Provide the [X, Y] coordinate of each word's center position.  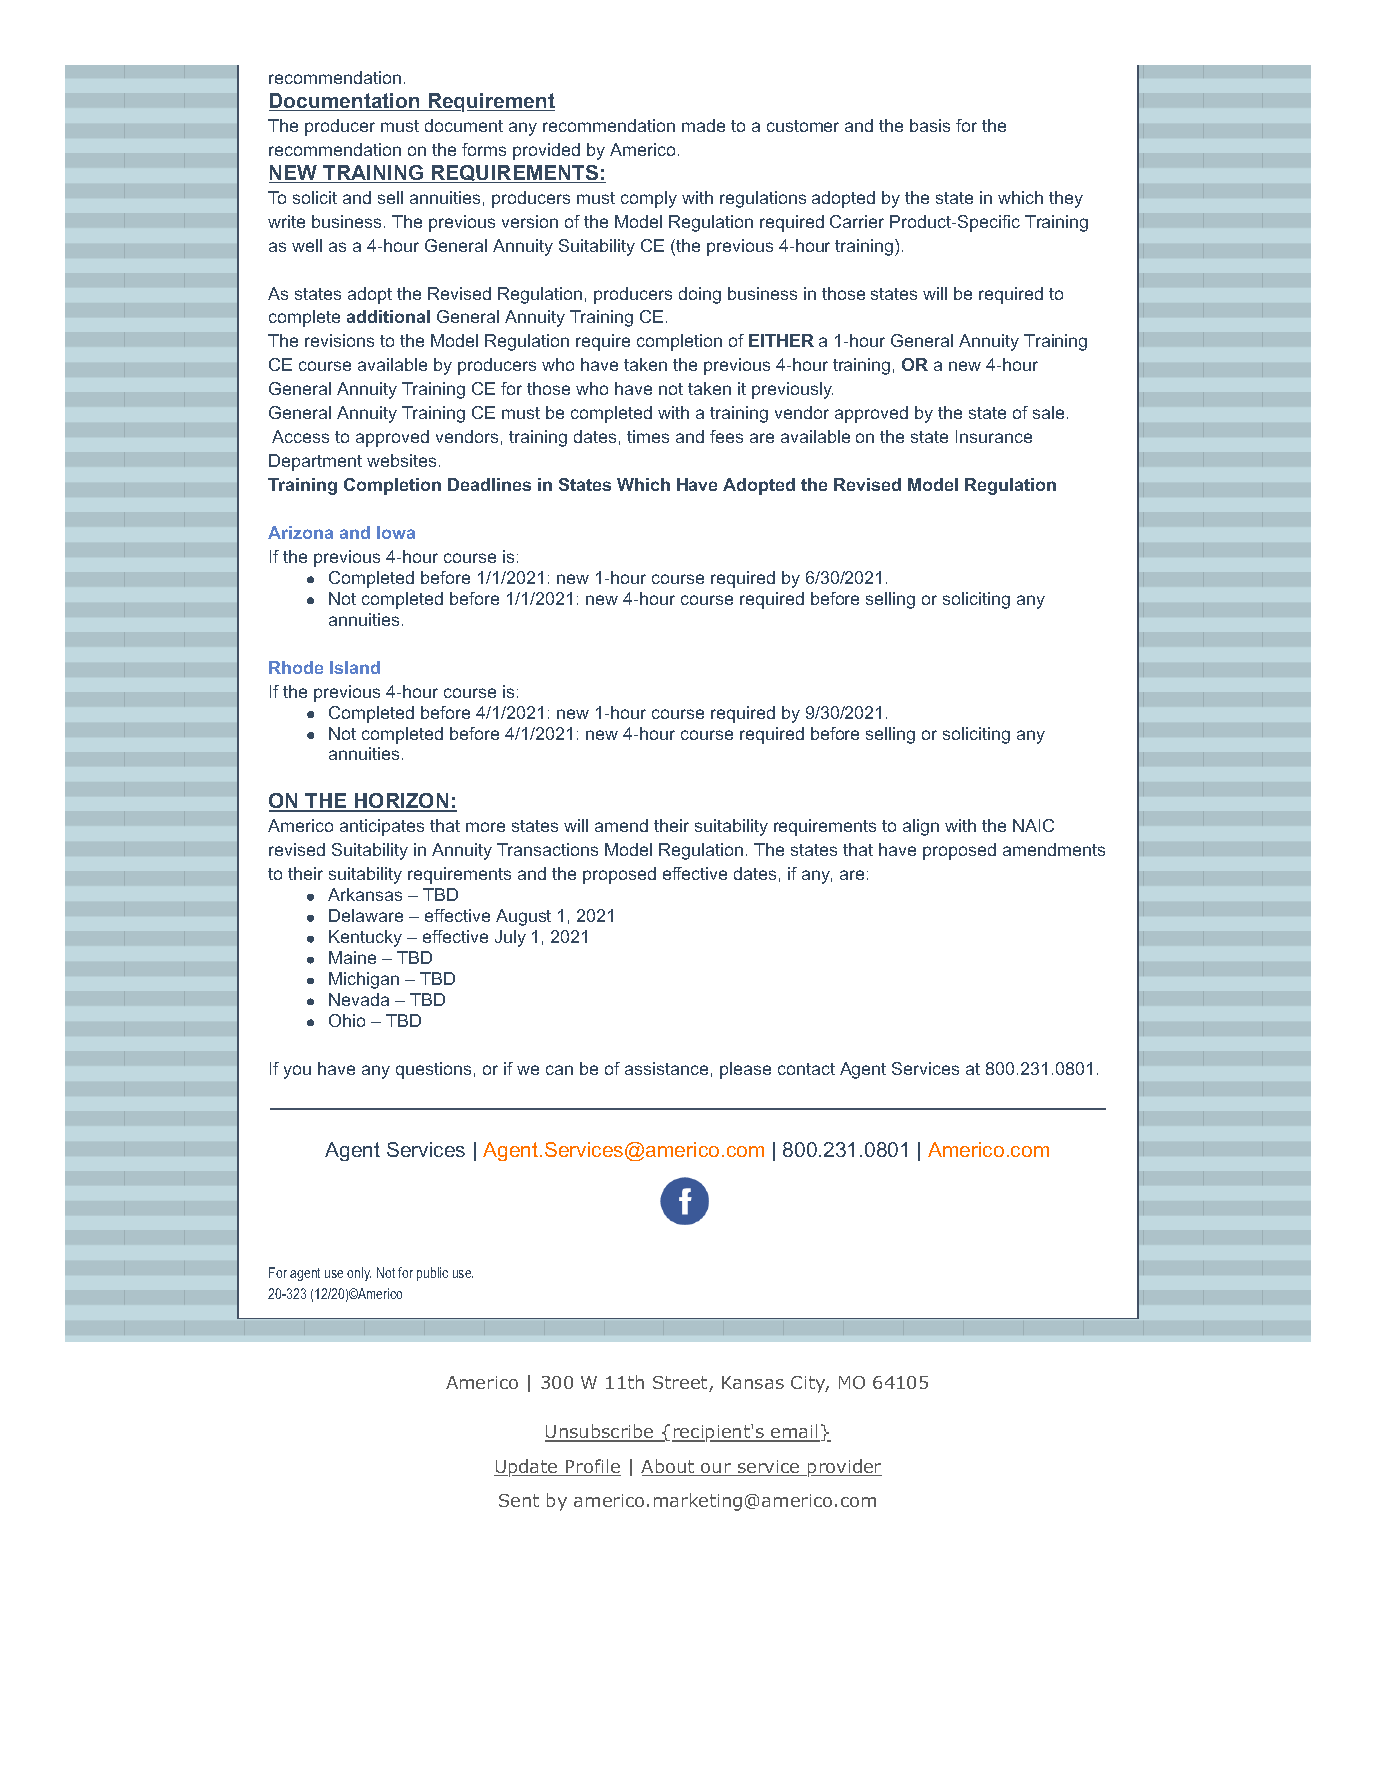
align [921, 827]
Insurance [994, 436]
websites [401, 460]
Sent [519, 1500]
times [648, 436]
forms [484, 149]
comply [649, 199]
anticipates [382, 827]
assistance [666, 1068]
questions [433, 1070]
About [669, 1467]
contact [806, 1069]
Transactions [547, 849]
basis [930, 125]
